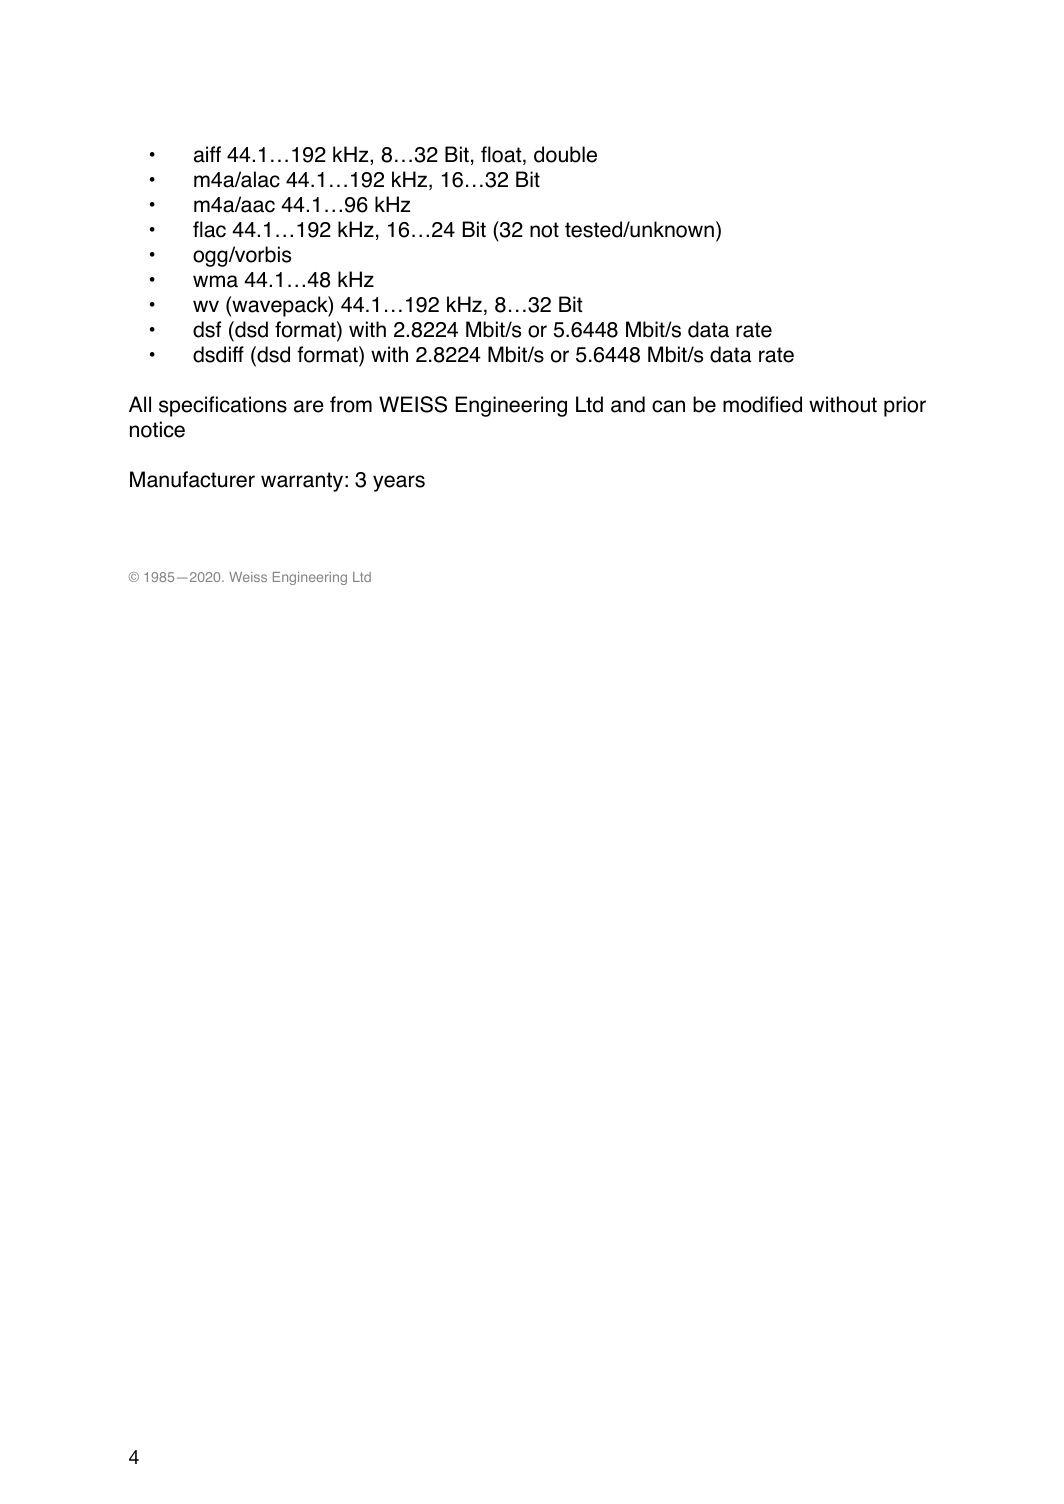 This image has height=1504, width=1064. Describe the element at coordinates (302, 482) in the image. I see `warranty` at that location.
